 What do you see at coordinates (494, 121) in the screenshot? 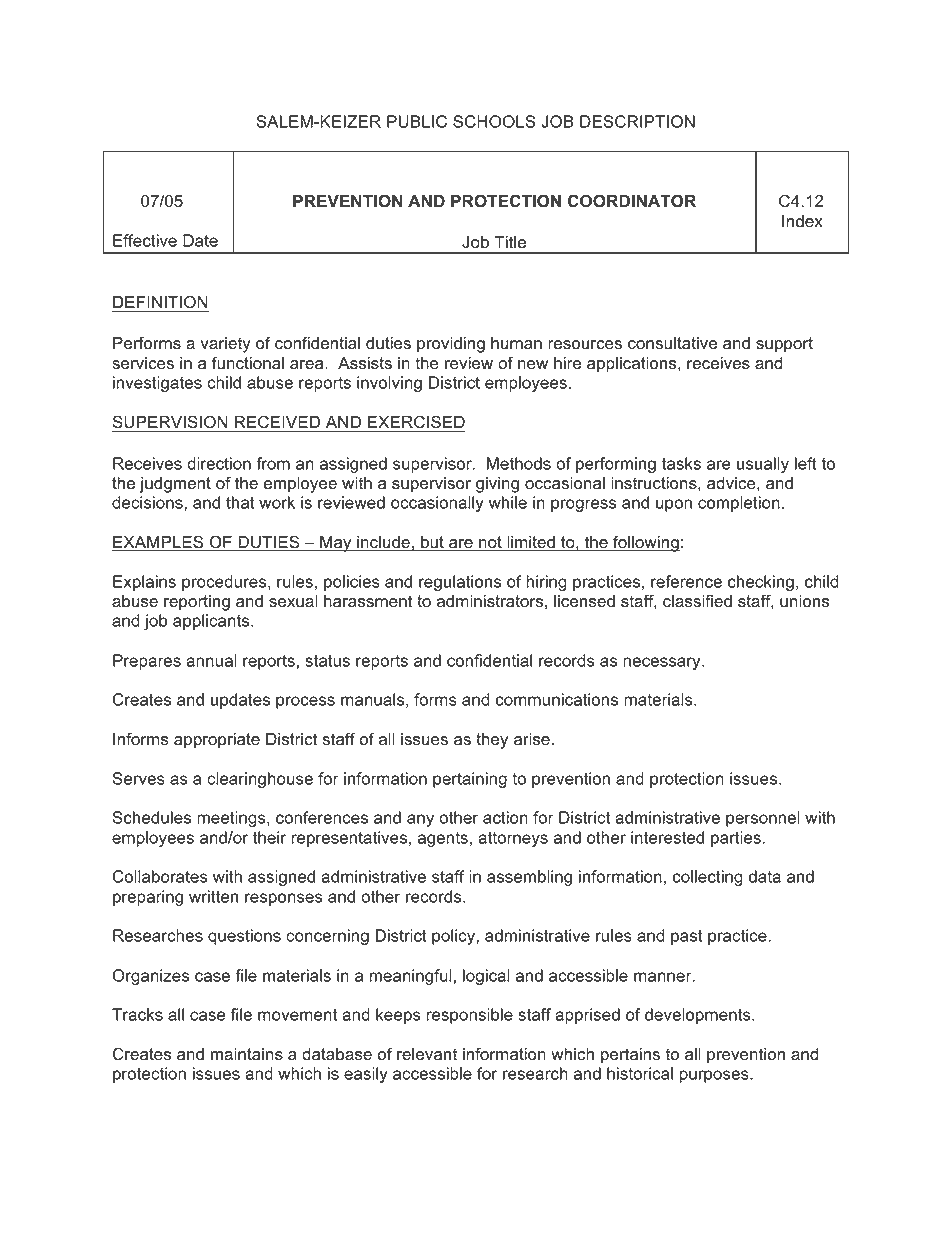
I see `SCHOOLS` at bounding box center [494, 121].
